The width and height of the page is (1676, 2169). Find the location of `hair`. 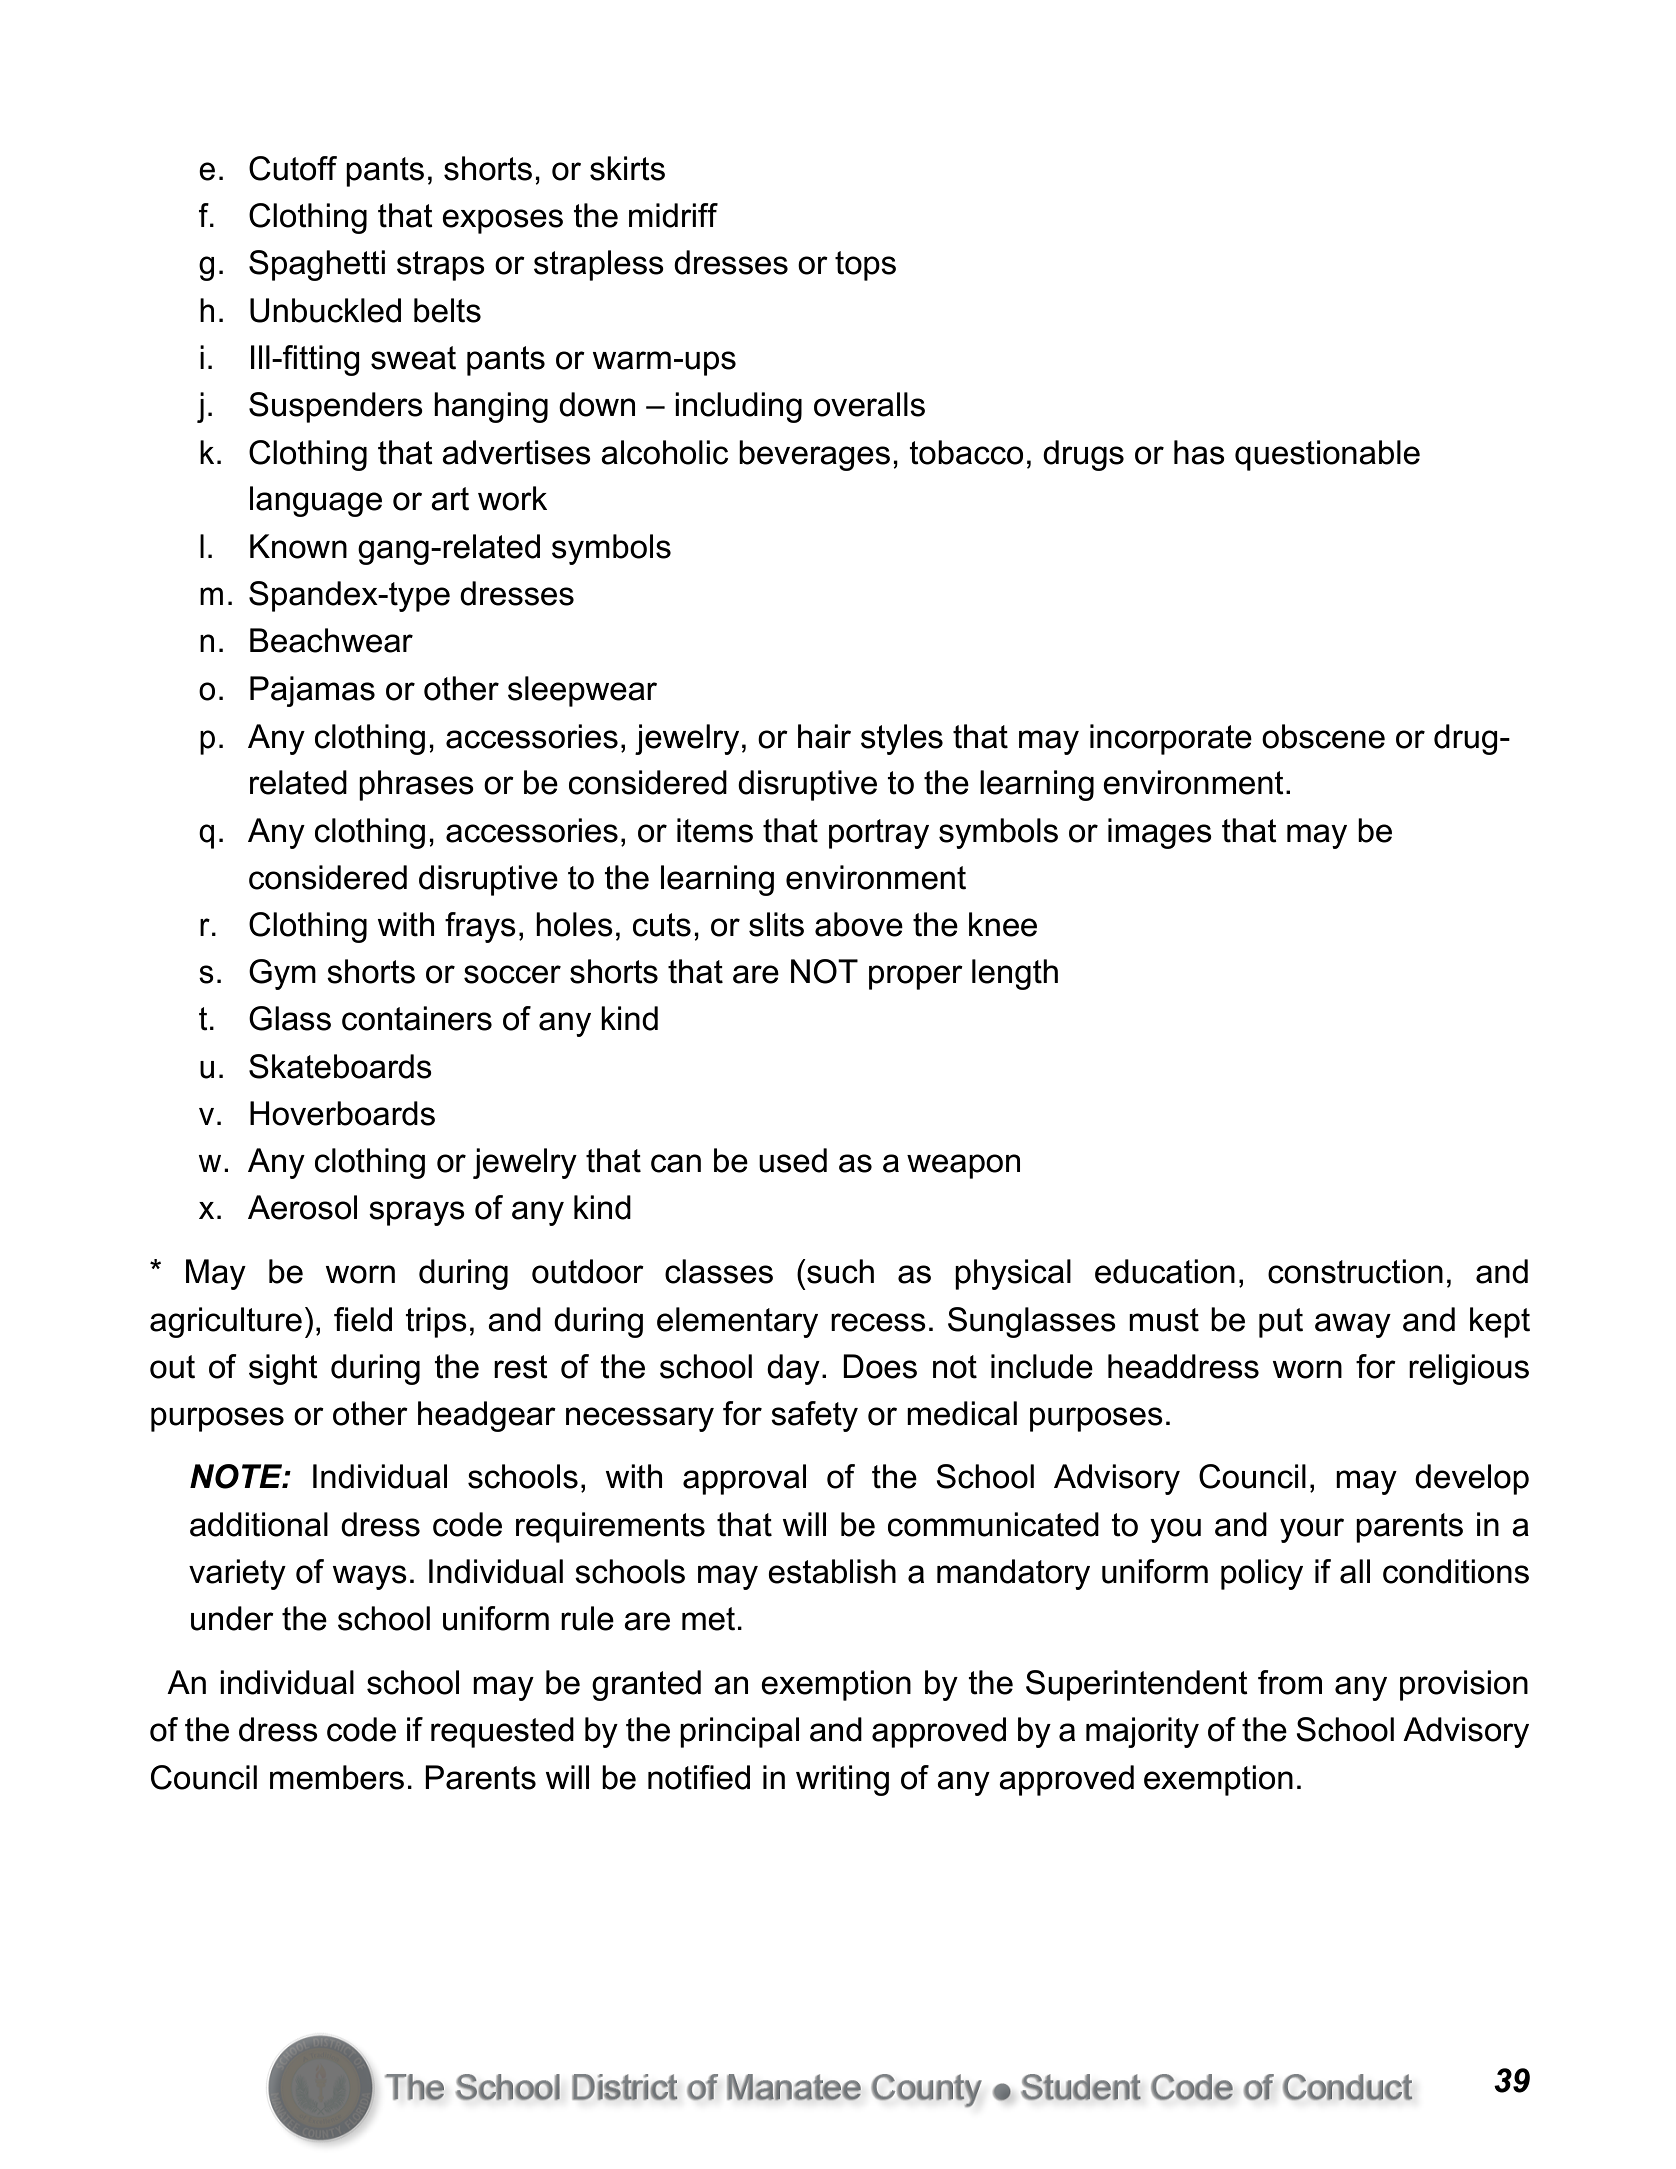

hair is located at coordinates (824, 736).
